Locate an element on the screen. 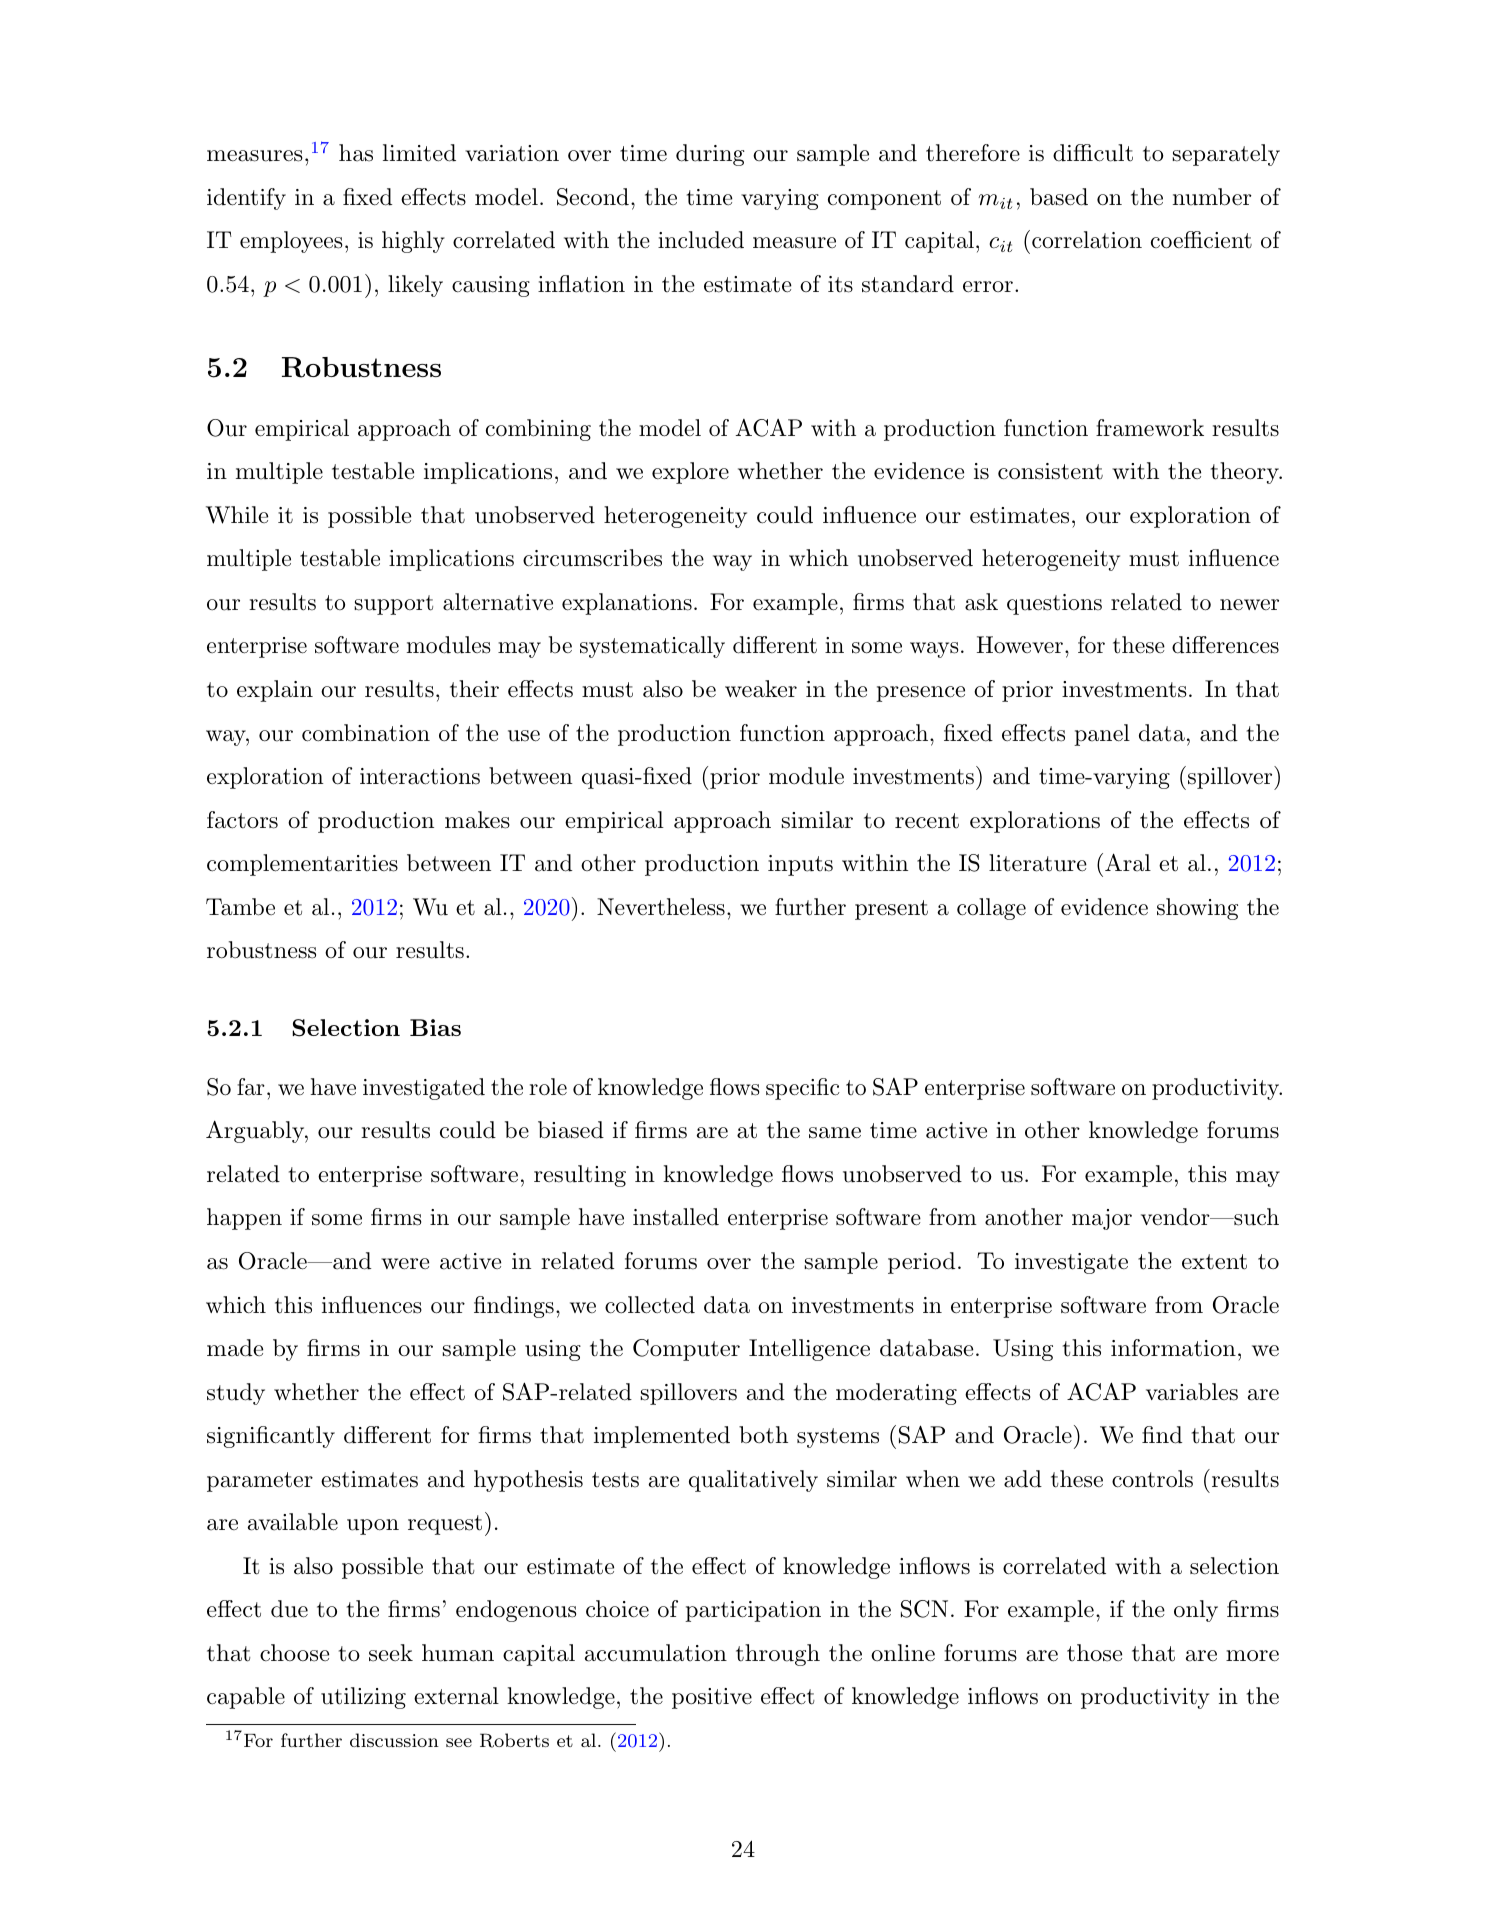  positive is located at coordinates (712, 1698).
